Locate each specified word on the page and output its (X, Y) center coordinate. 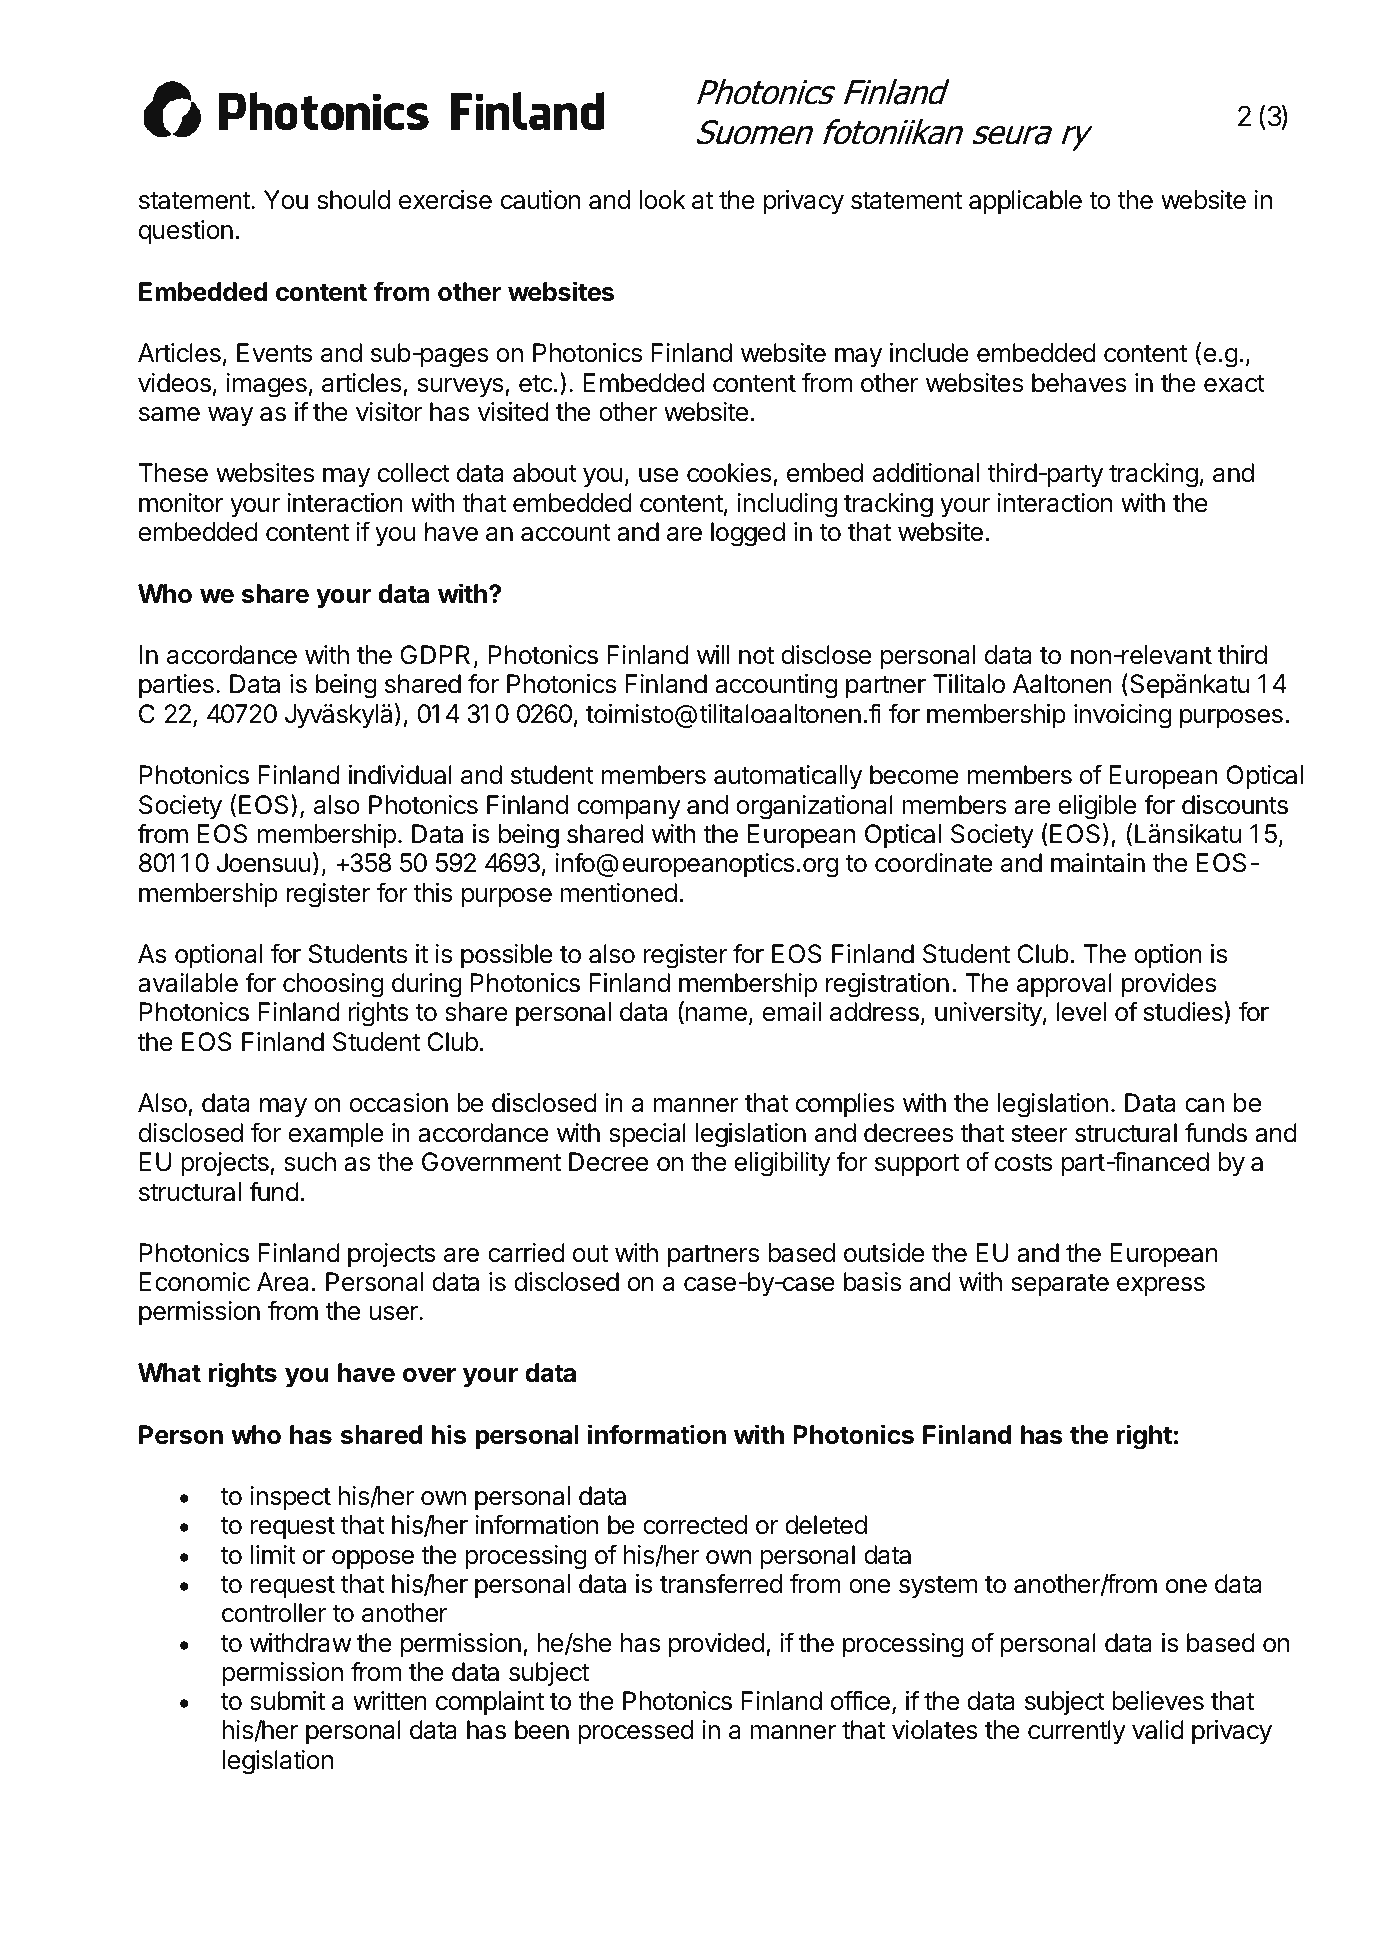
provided (716, 1645)
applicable (1025, 202)
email (792, 1012)
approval (1064, 985)
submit (287, 1701)
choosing (333, 985)
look (663, 200)
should (353, 200)
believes (1158, 1701)
